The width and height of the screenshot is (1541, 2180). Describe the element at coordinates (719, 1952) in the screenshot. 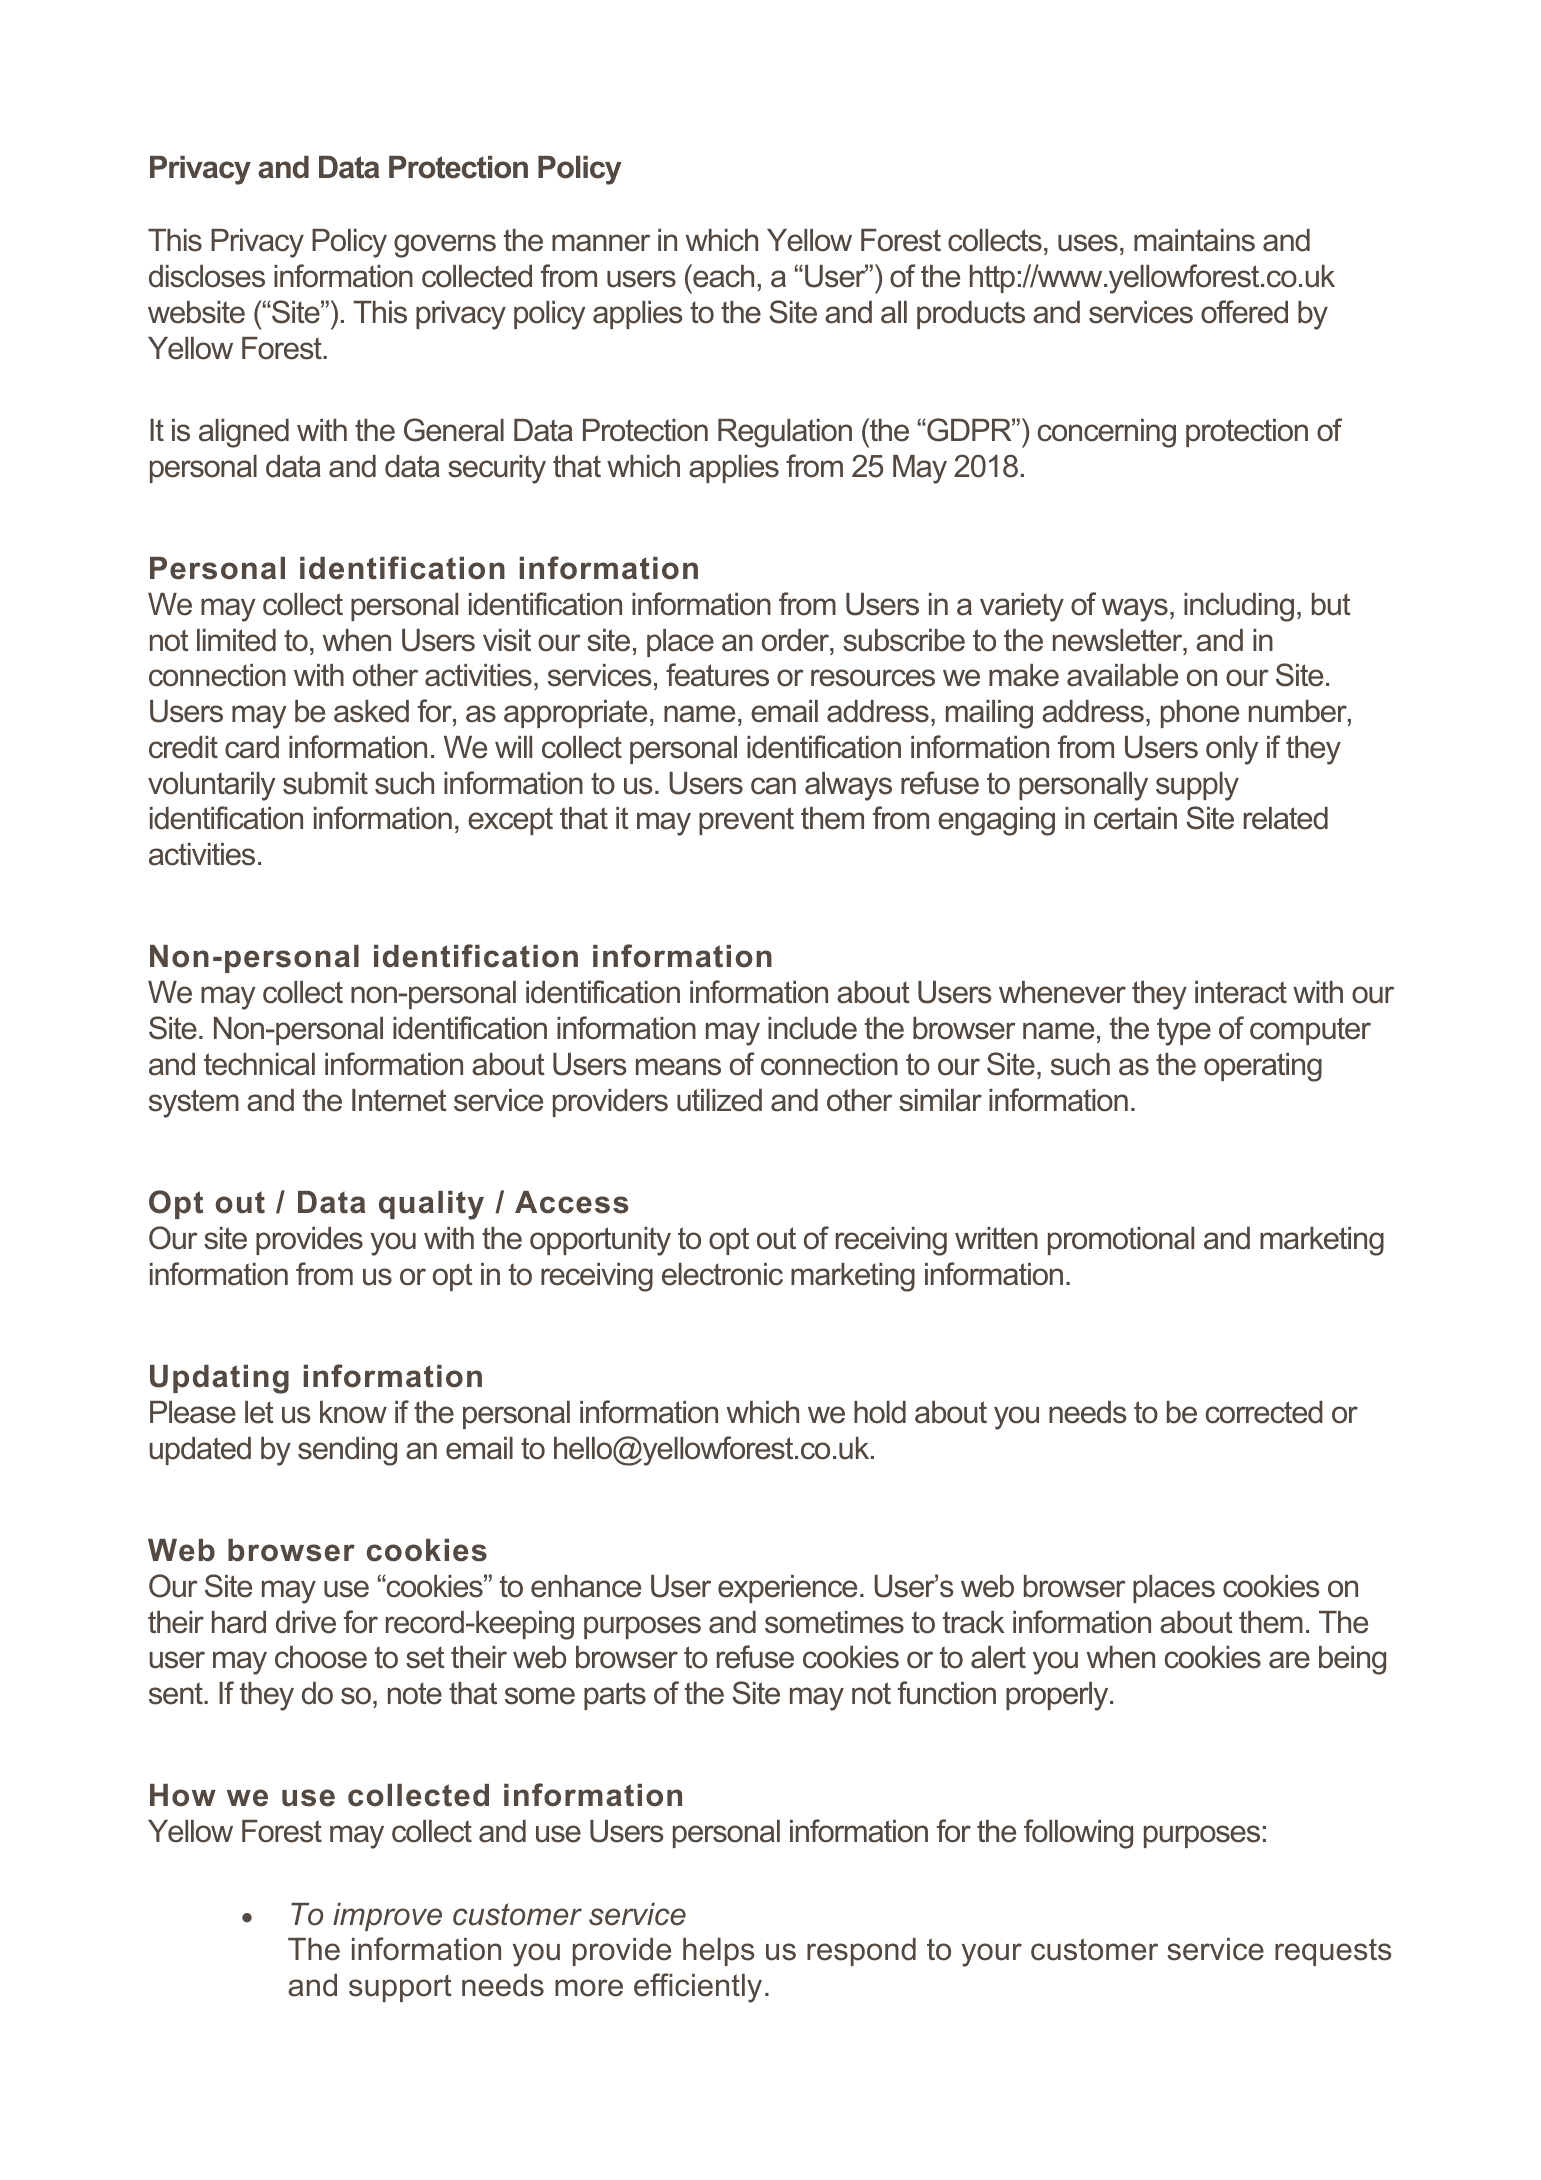

I see `helps` at that location.
